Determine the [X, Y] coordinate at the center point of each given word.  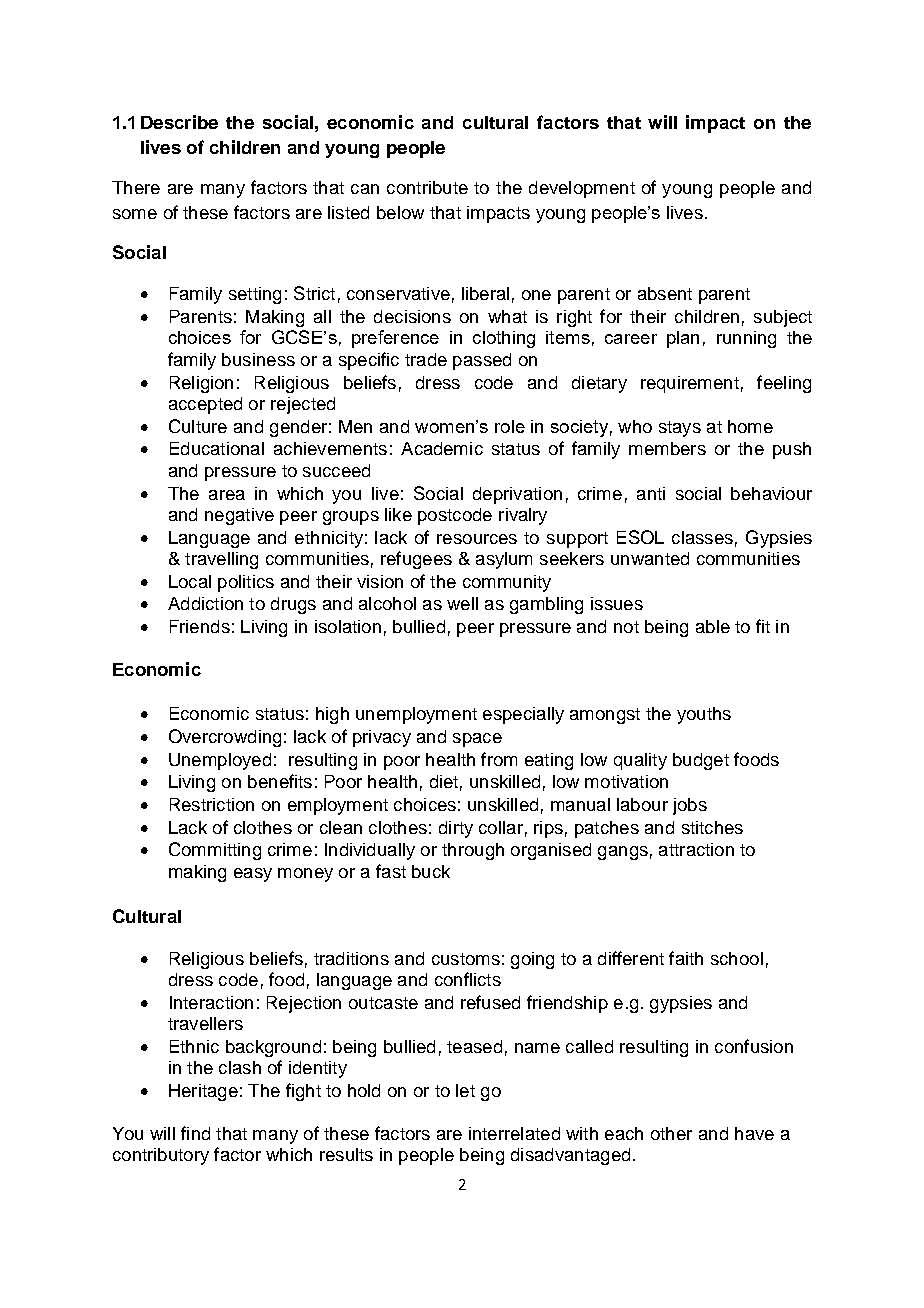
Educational [217, 448]
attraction [696, 849]
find [195, 1133]
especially [523, 715]
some [135, 214]
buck [431, 871]
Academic [442, 448]
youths [704, 715]
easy [253, 875]
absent [665, 293]
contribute [427, 187]
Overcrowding [225, 738]
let [465, 1090]
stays [680, 429]
